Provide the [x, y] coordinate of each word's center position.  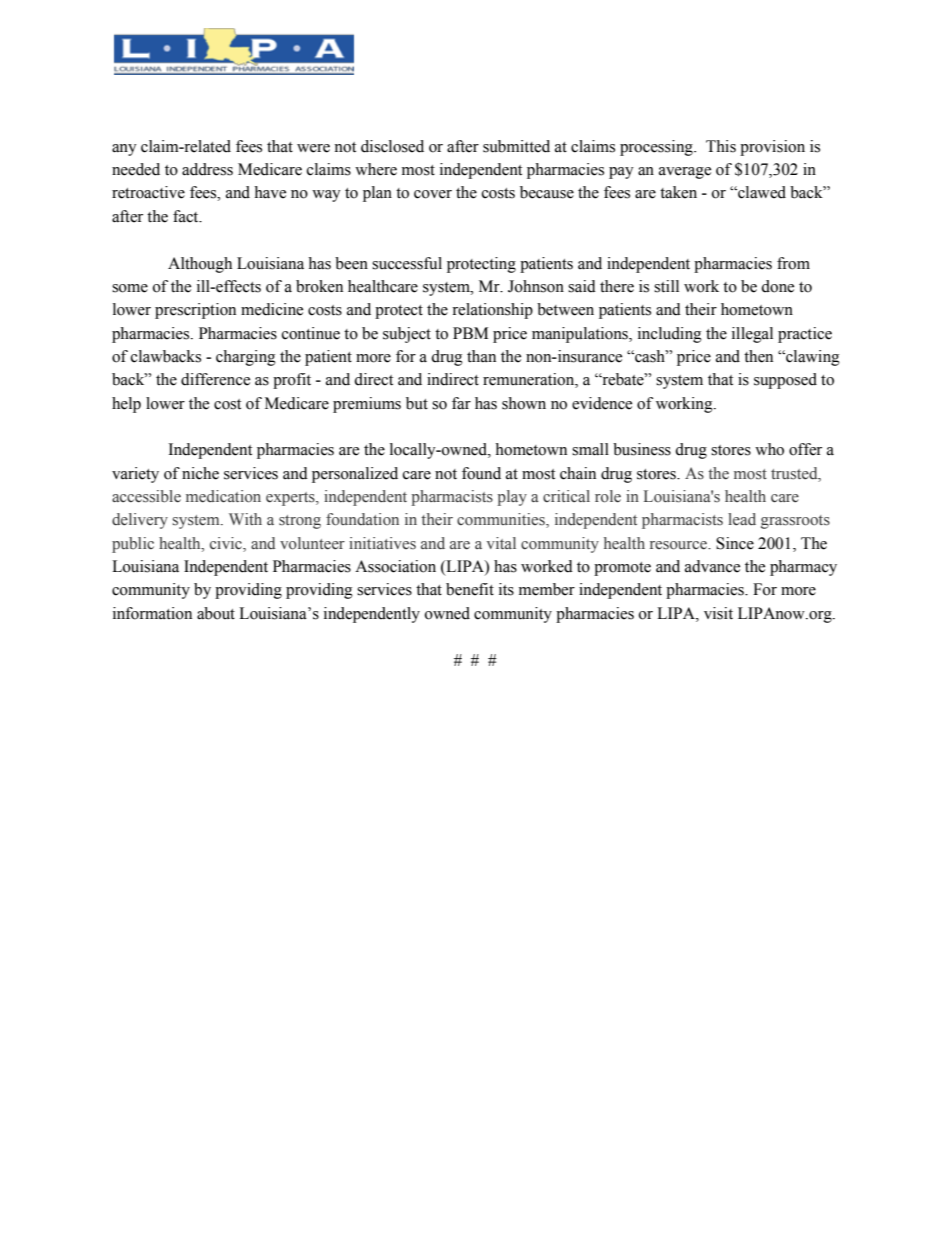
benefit [470, 589]
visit [718, 613]
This [721, 146]
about [216, 613]
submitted [516, 146]
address [207, 169]
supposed [785, 381]
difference [215, 379]
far [461, 403]
